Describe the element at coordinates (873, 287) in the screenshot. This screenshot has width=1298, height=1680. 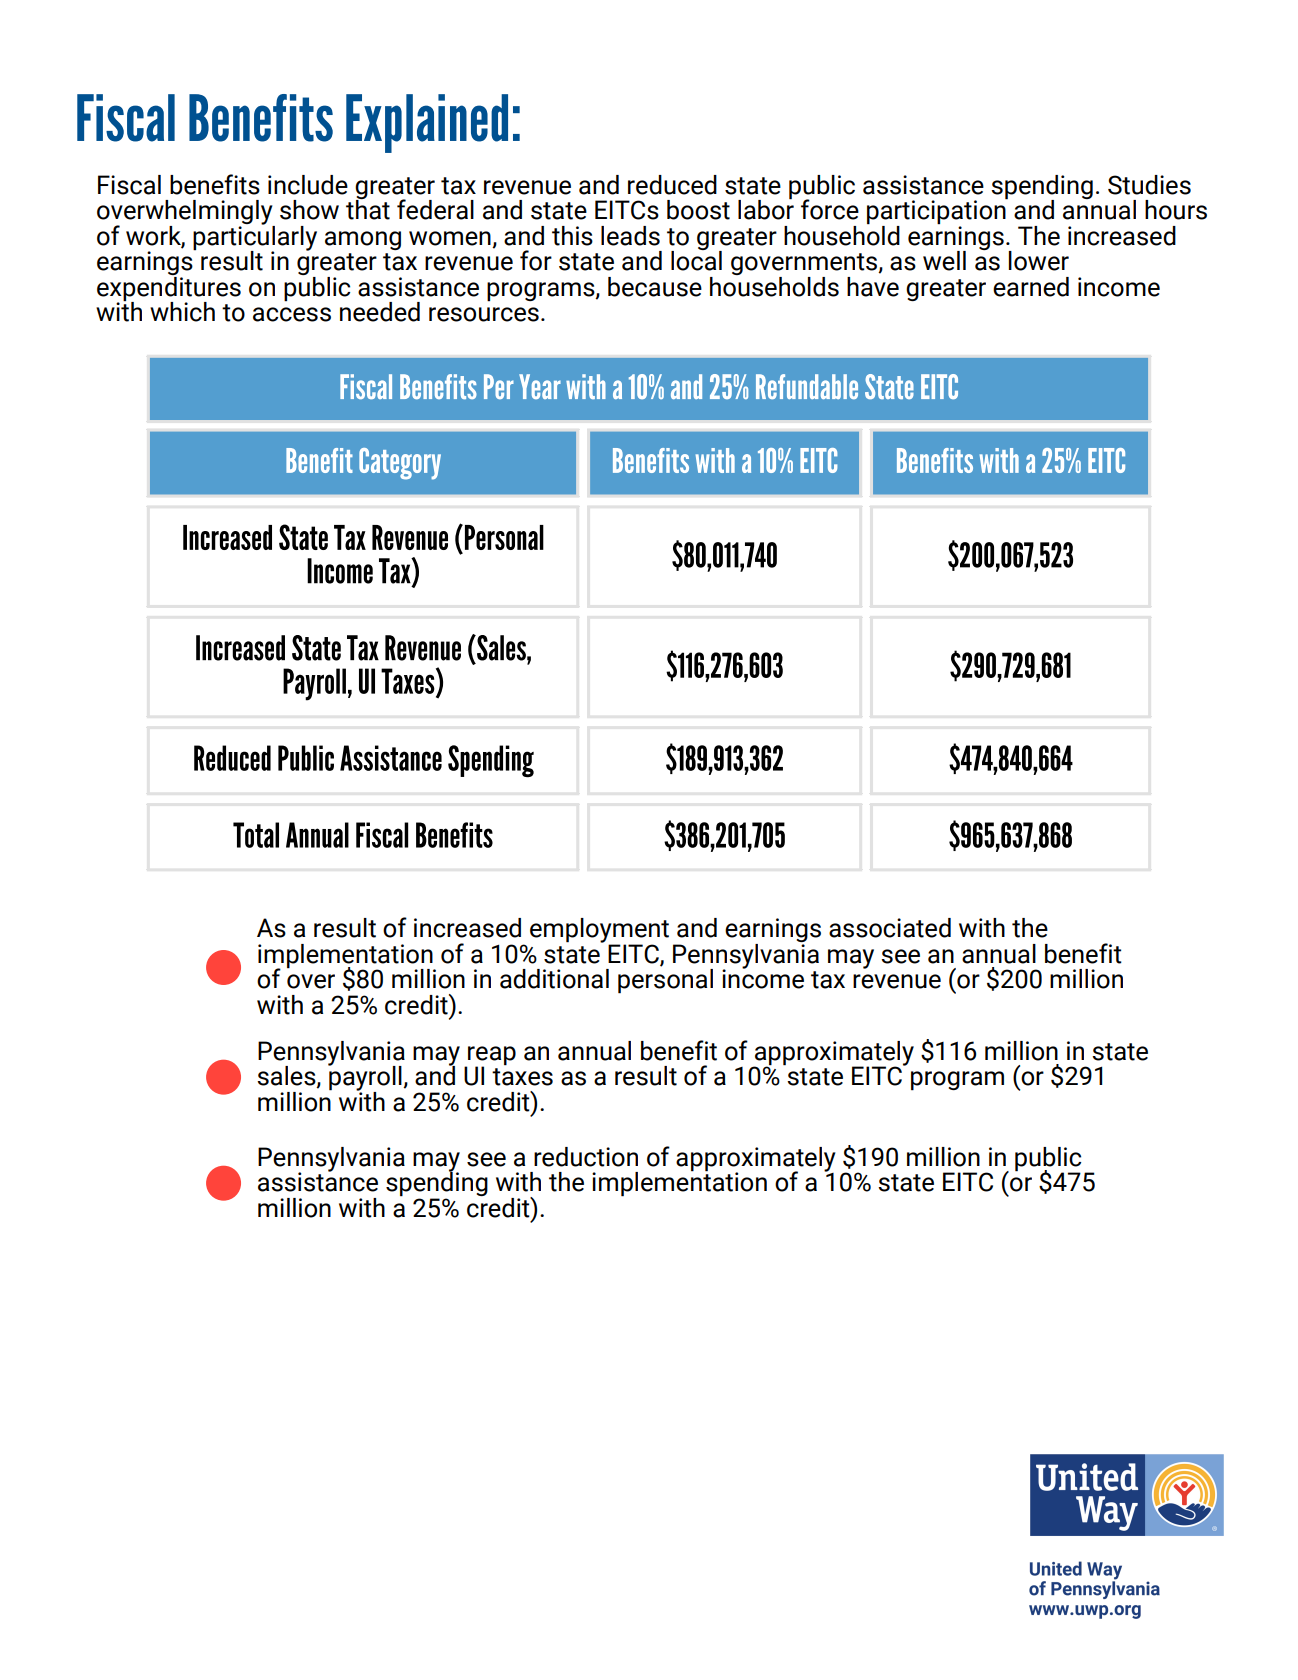
I see `have` at that location.
